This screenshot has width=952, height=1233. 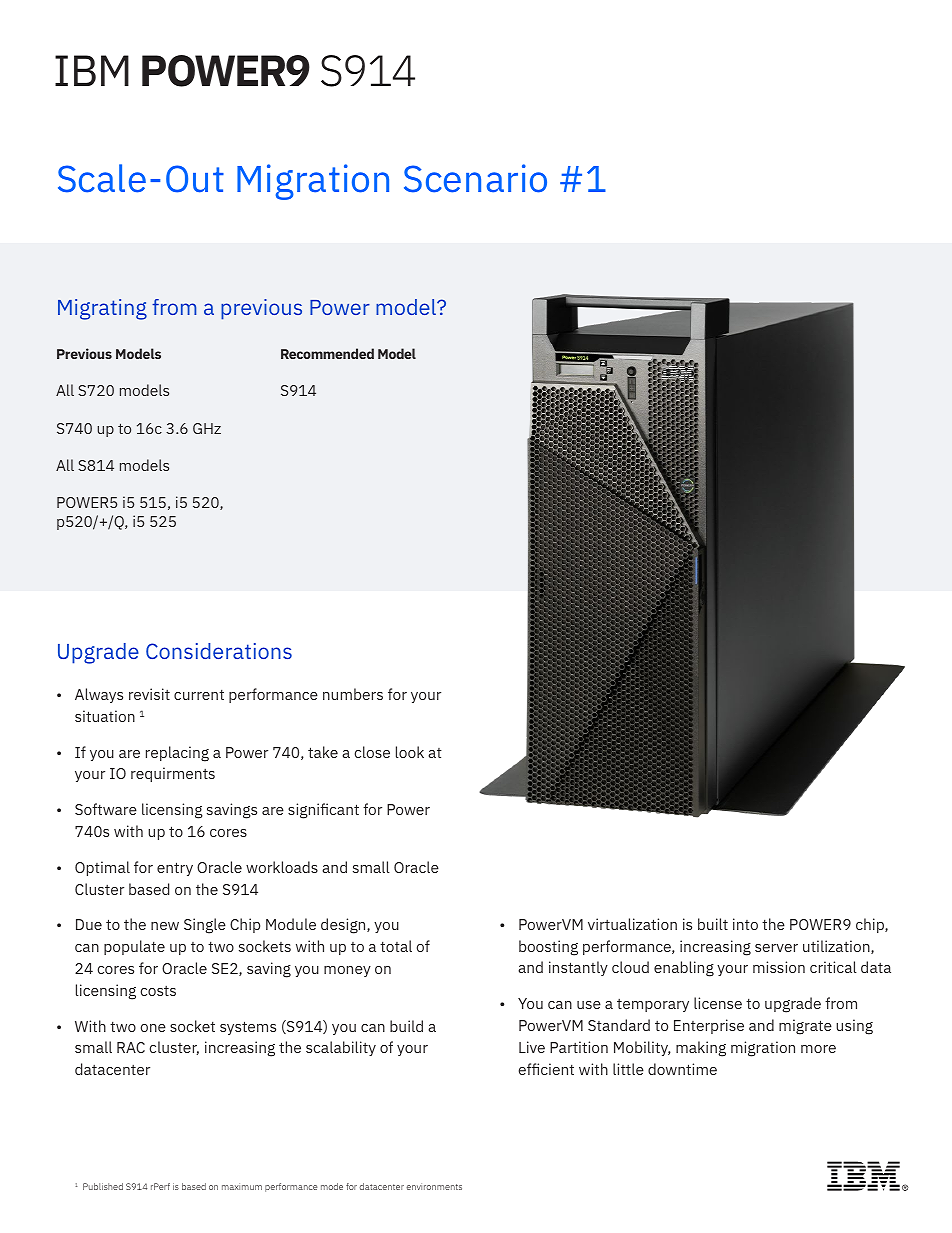 I want to click on requirments, so click(x=173, y=774).
